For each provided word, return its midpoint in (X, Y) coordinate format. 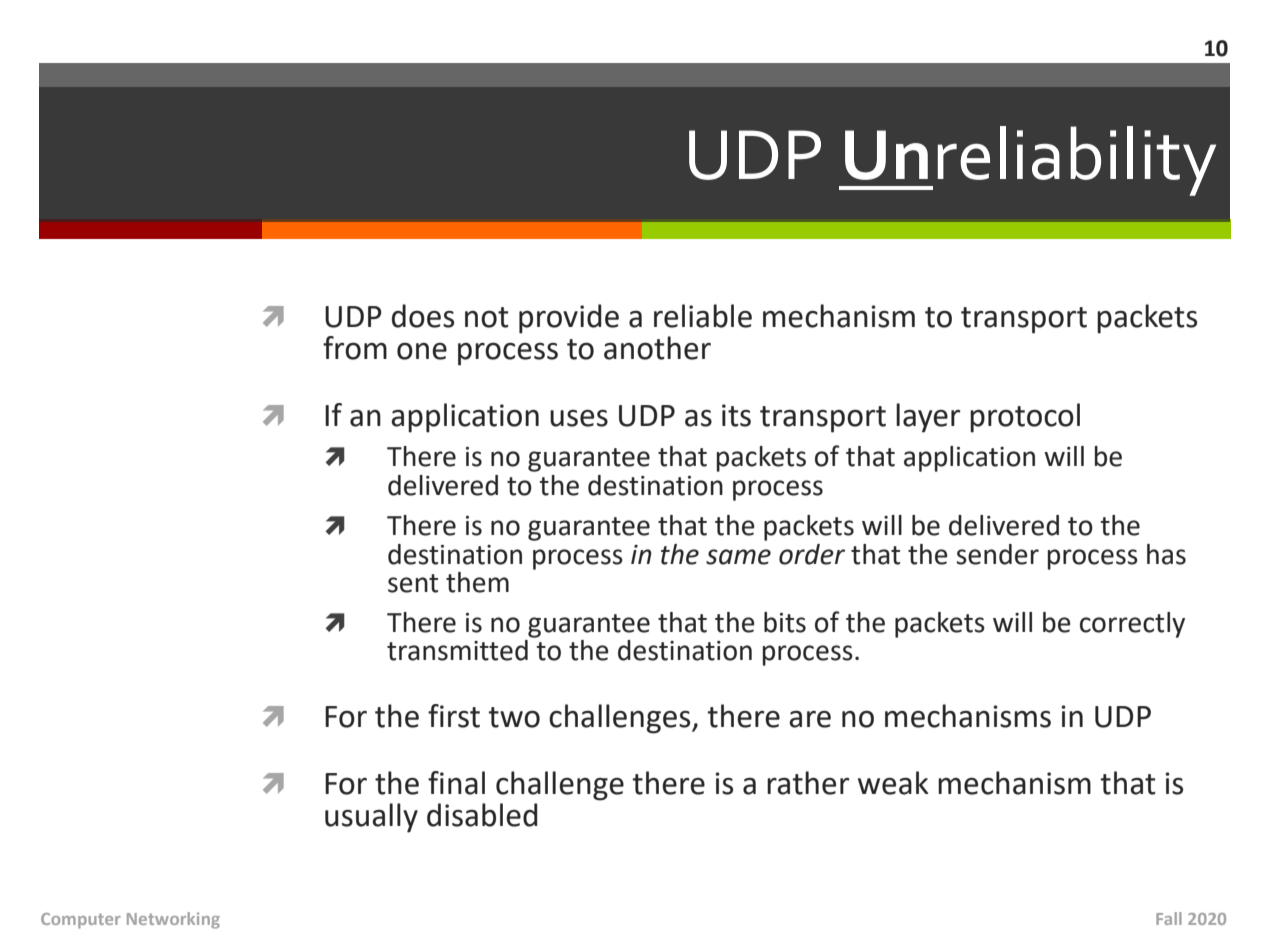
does (423, 316)
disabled (482, 815)
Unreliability (1029, 161)
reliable (703, 316)
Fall (1169, 918)
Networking (173, 920)
